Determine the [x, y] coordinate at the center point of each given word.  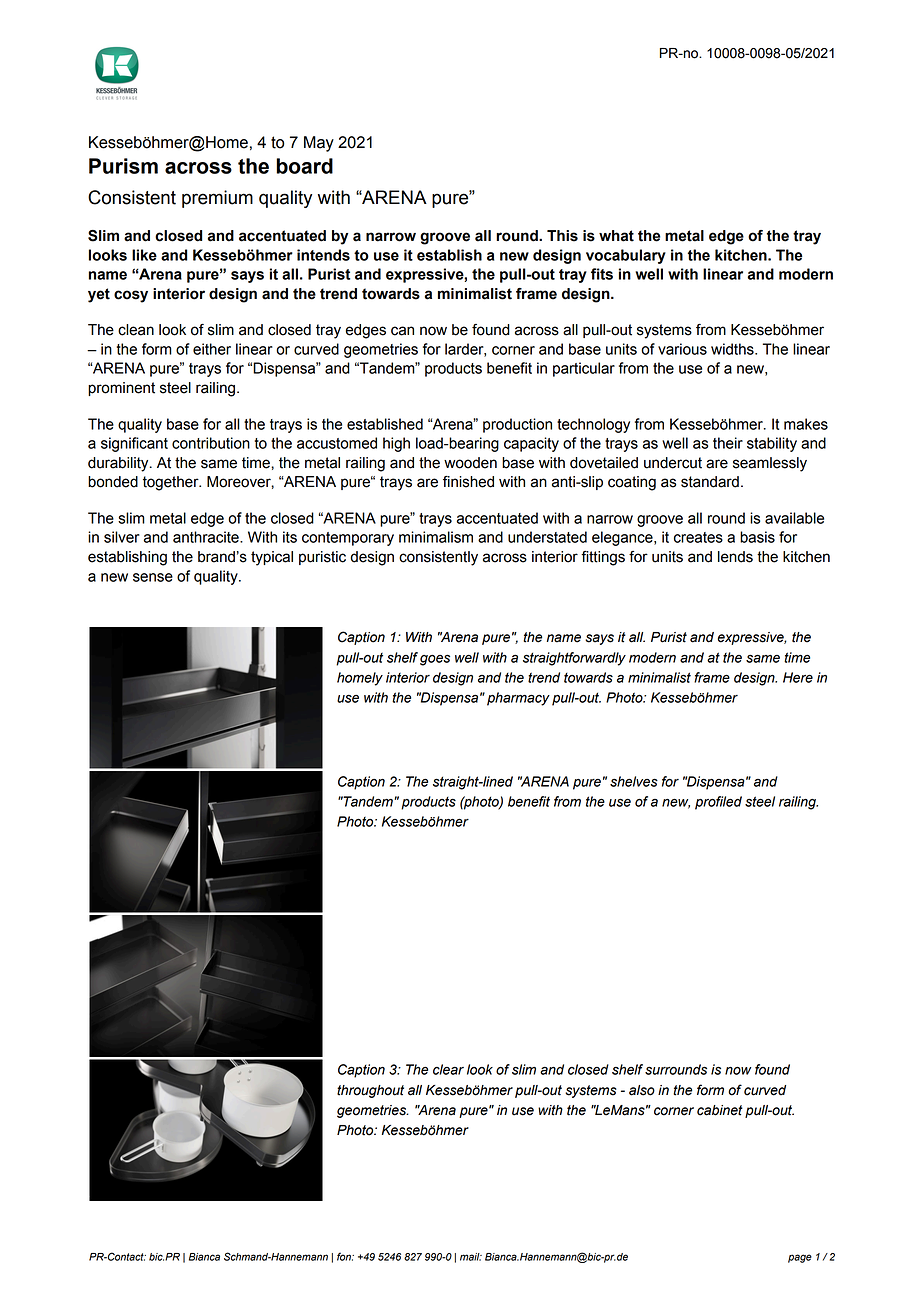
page [800, 1258]
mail [471, 1257]
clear [448, 1069]
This [562, 236]
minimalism [436, 537]
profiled [718, 803]
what [616, 236]
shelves [634, 781]
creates [698, 537]
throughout [370, 1091]
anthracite [207, 537]
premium [217, 199]
